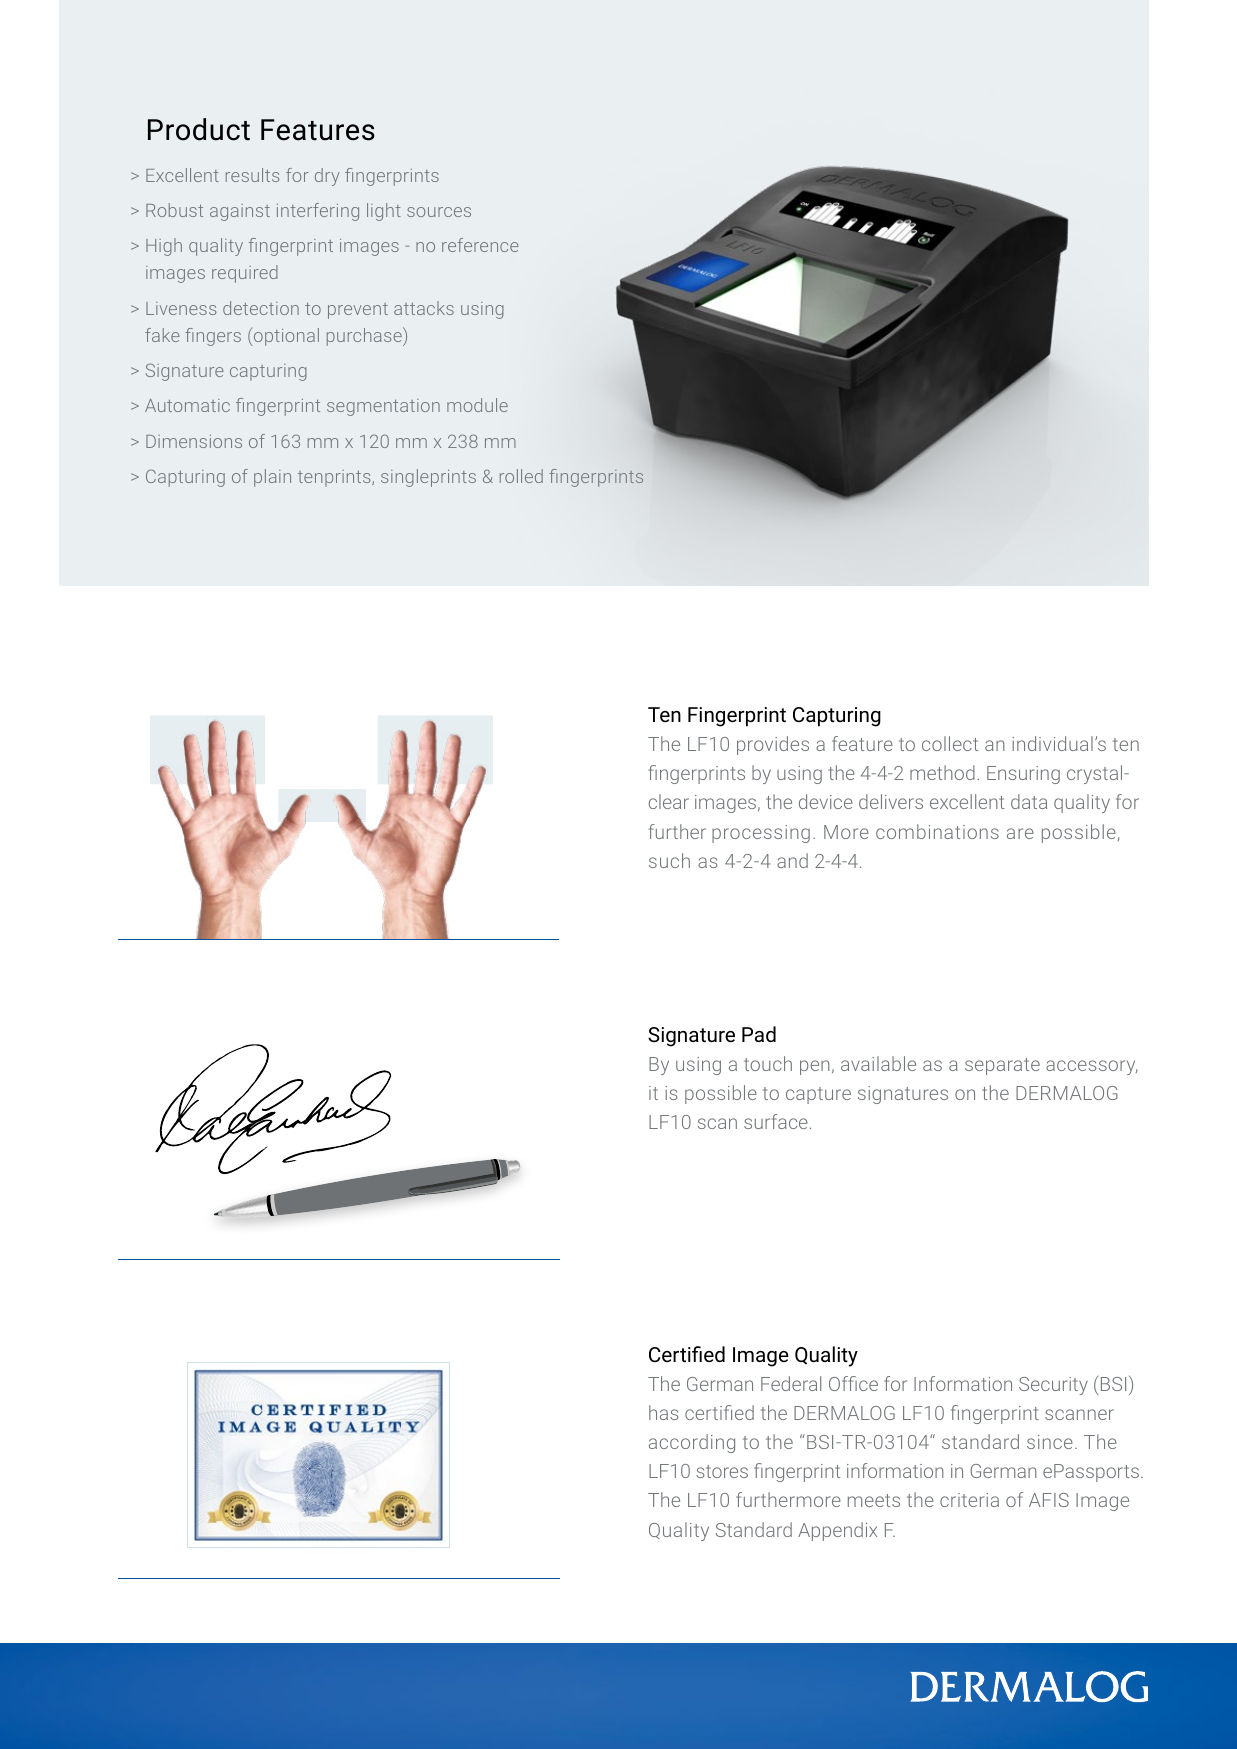  I want to click on plain, so click(272, 478).
